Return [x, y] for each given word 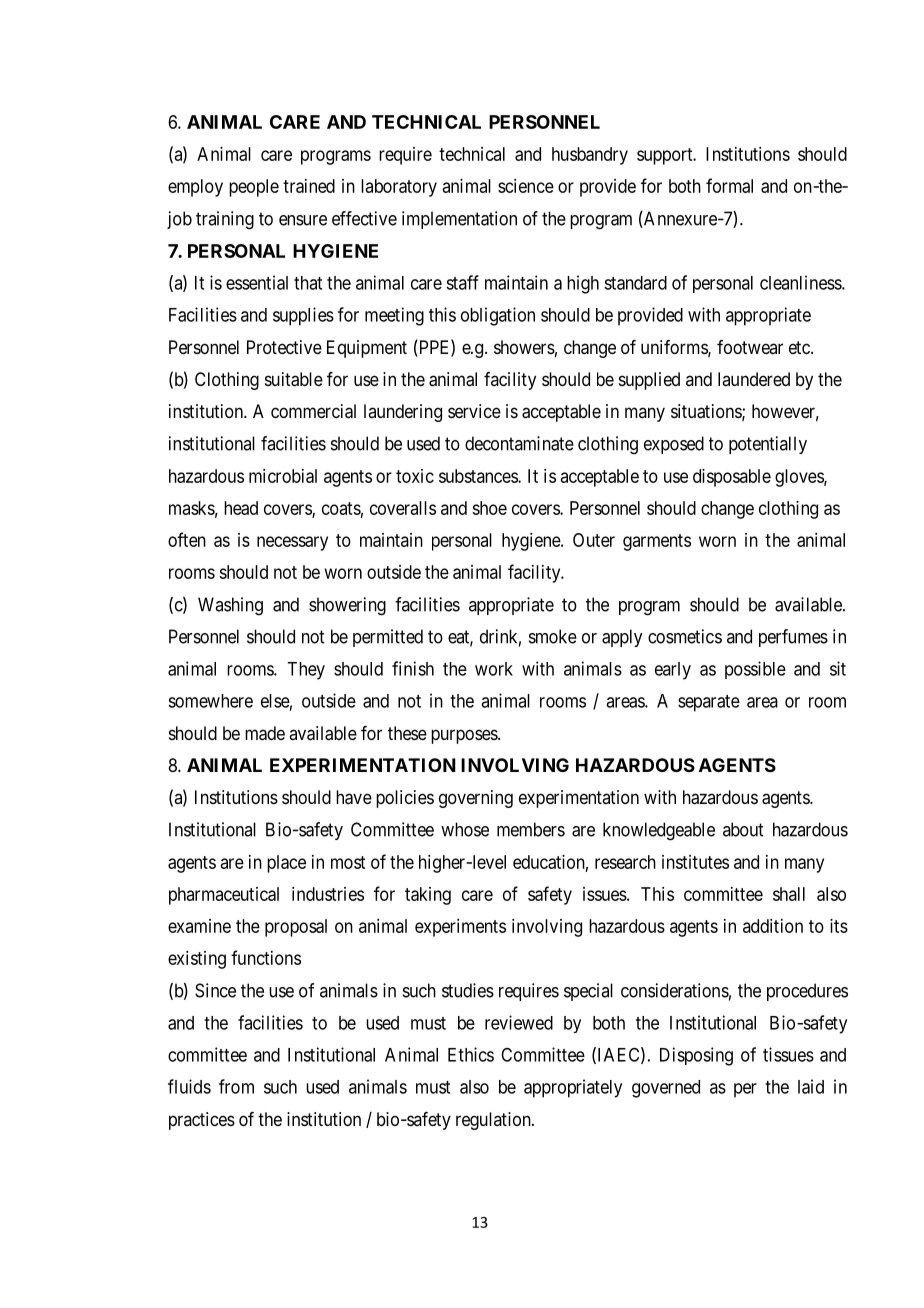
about [743, 829]
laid [811, 1086]
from [236, 1086]
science [526, 186]
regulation [494, 1121]
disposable [732, 478]
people [254, 188]
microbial [283, 476]
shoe [489, 508]
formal [729, 185]
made [265, 733]
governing [476, 799]
